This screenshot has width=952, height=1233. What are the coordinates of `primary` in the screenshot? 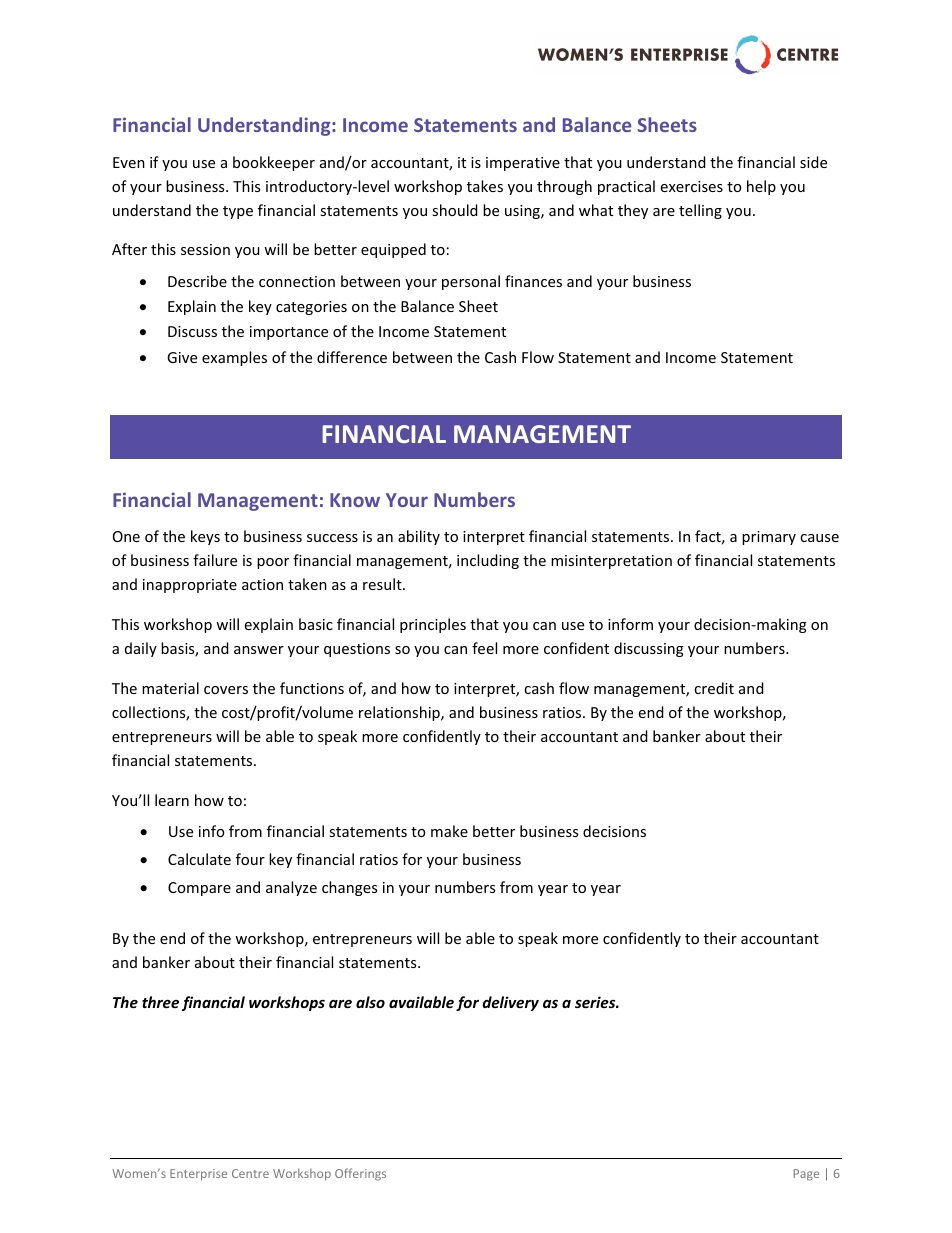 It's located at (769, 538).
